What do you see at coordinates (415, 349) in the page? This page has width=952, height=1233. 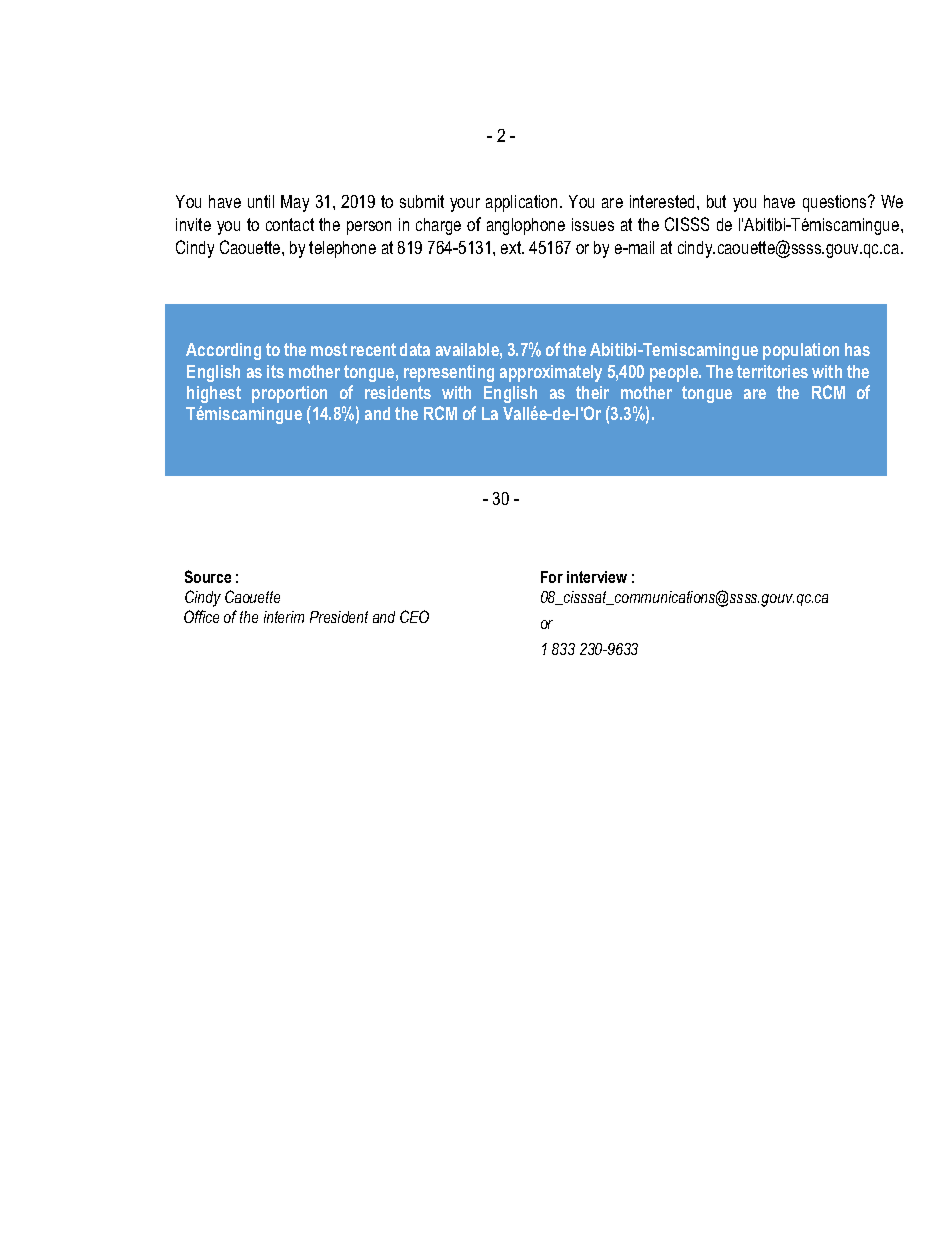 I see `data` at bounding box center [415, 349].
